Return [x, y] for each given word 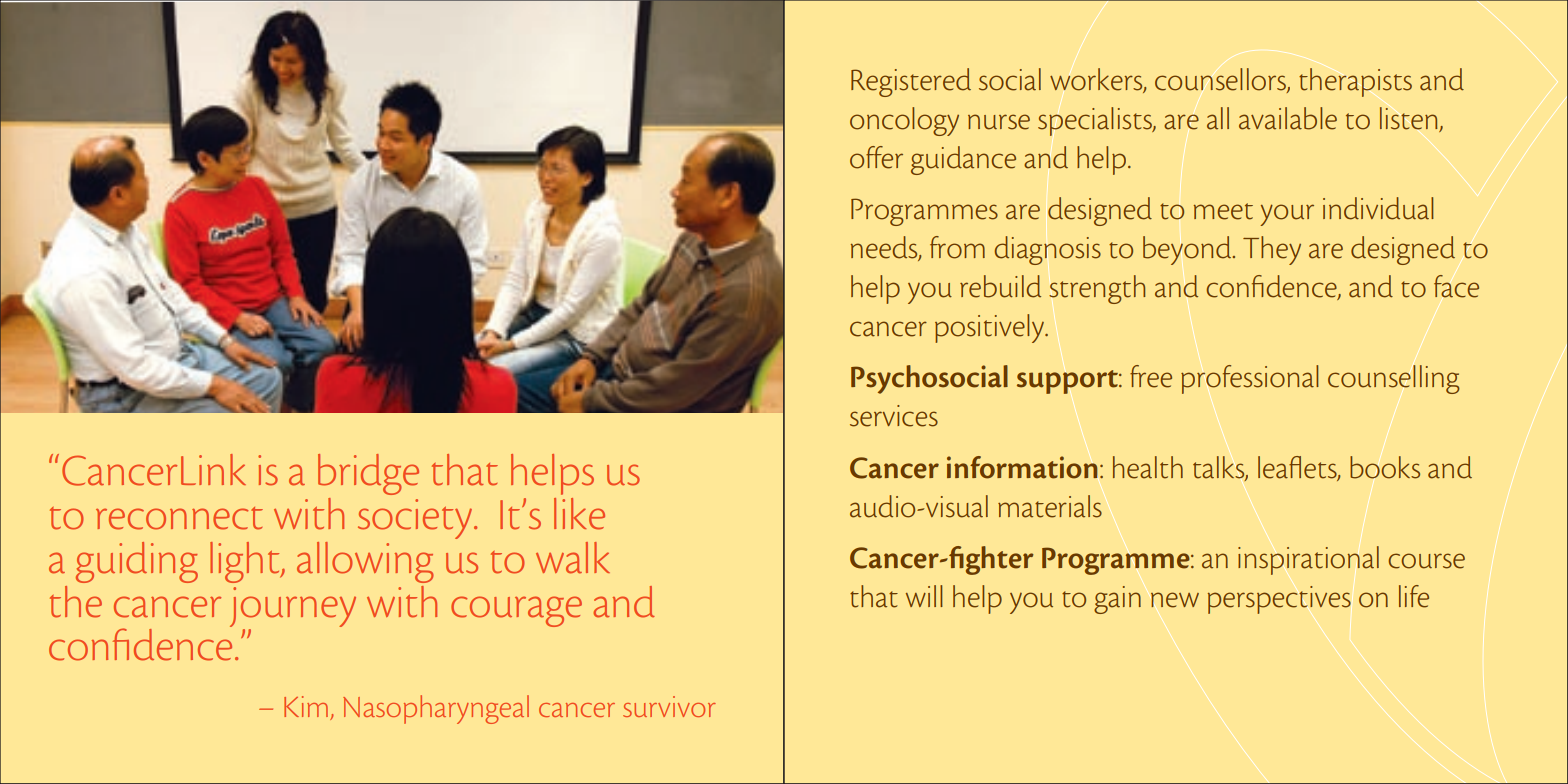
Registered [911, 82]
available [1288, 118]
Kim [307, 708]
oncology [904, 121]
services [894, 416]
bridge [368, 474]
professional [1250, 379]
